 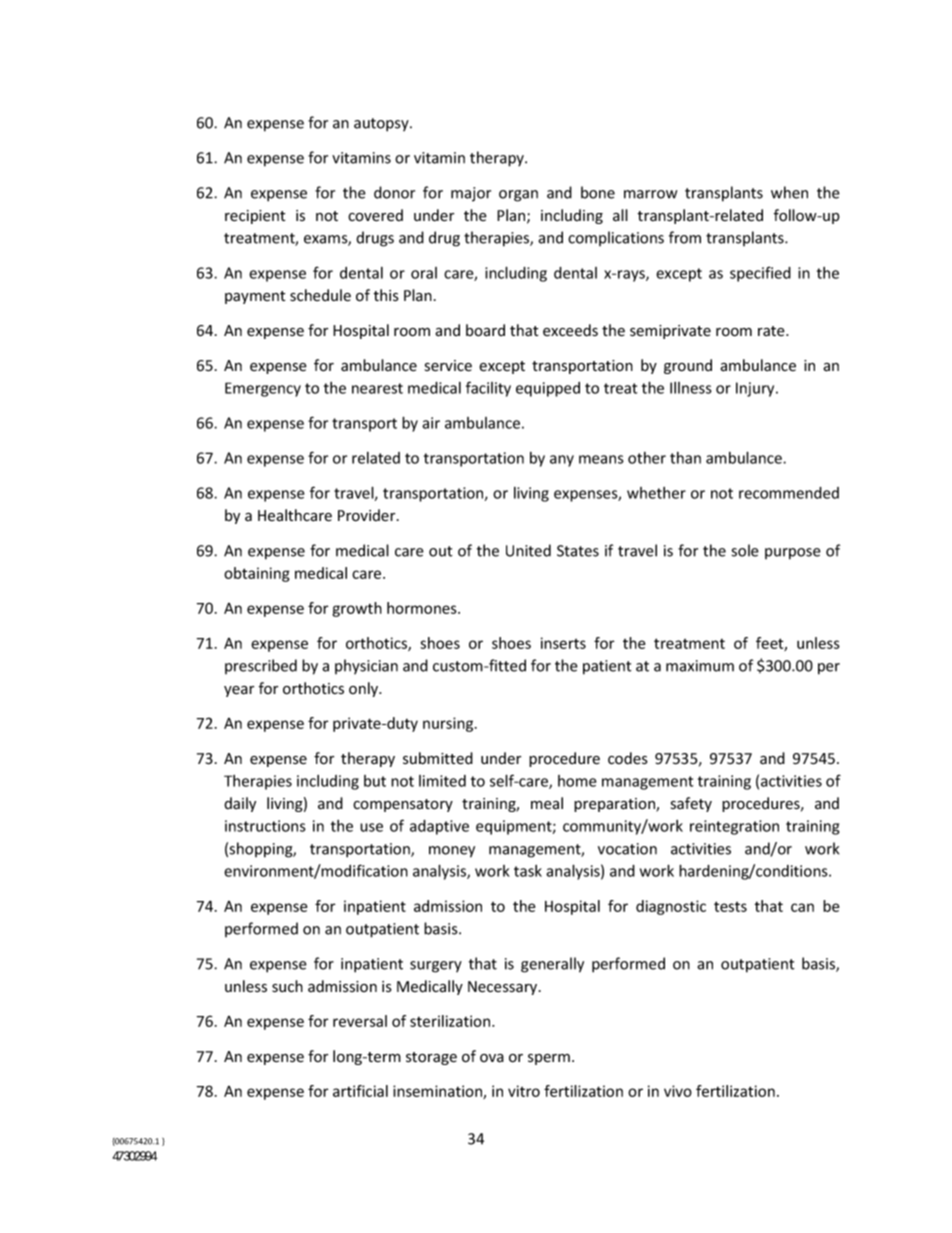 I want to click on sole, so click(x=745, y=550).
